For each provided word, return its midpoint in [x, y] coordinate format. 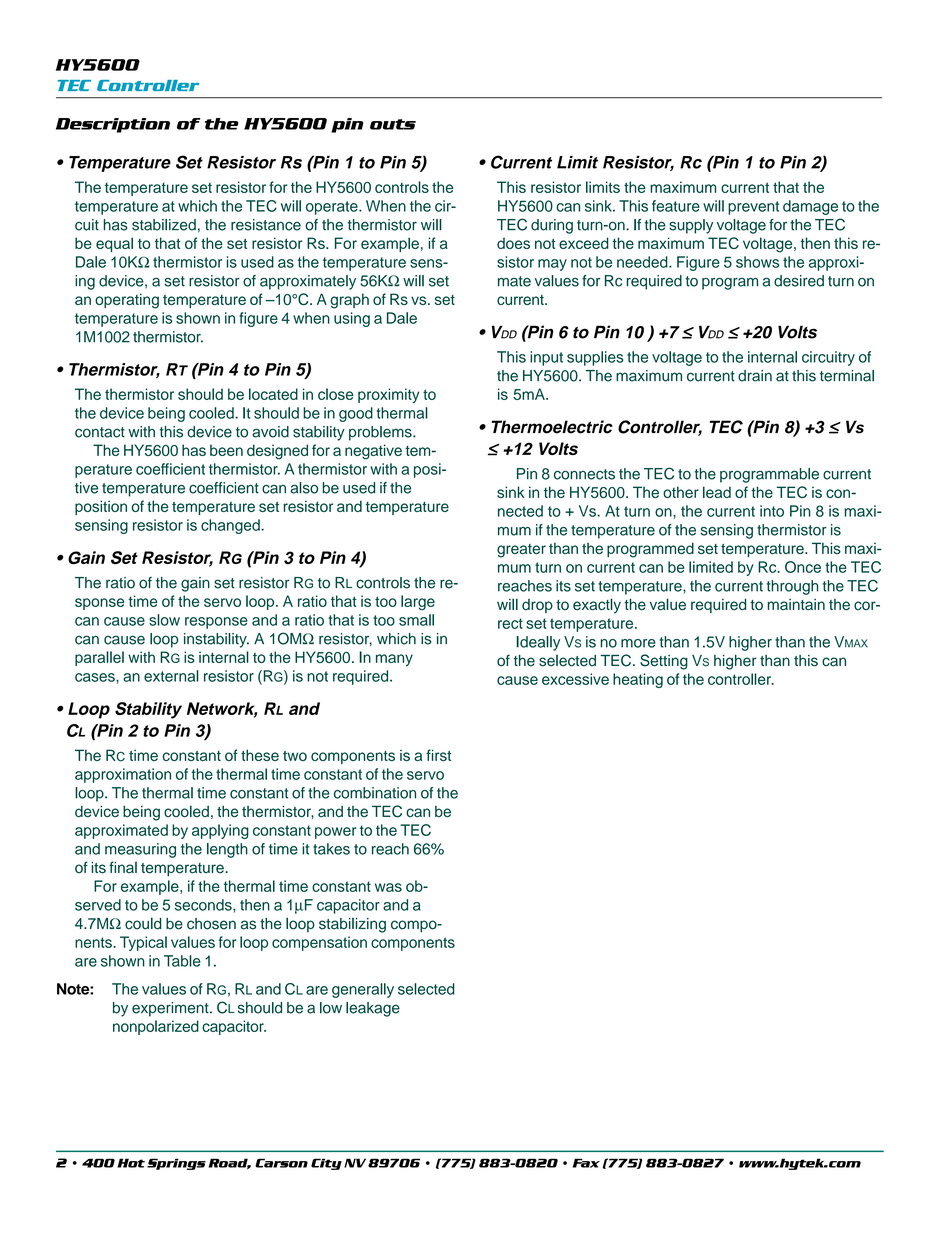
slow [164, 620]
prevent [753, 208]
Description [113, 125]
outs [393, 124]
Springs [176, 1164]
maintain [796, 605]
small [416, 620]
